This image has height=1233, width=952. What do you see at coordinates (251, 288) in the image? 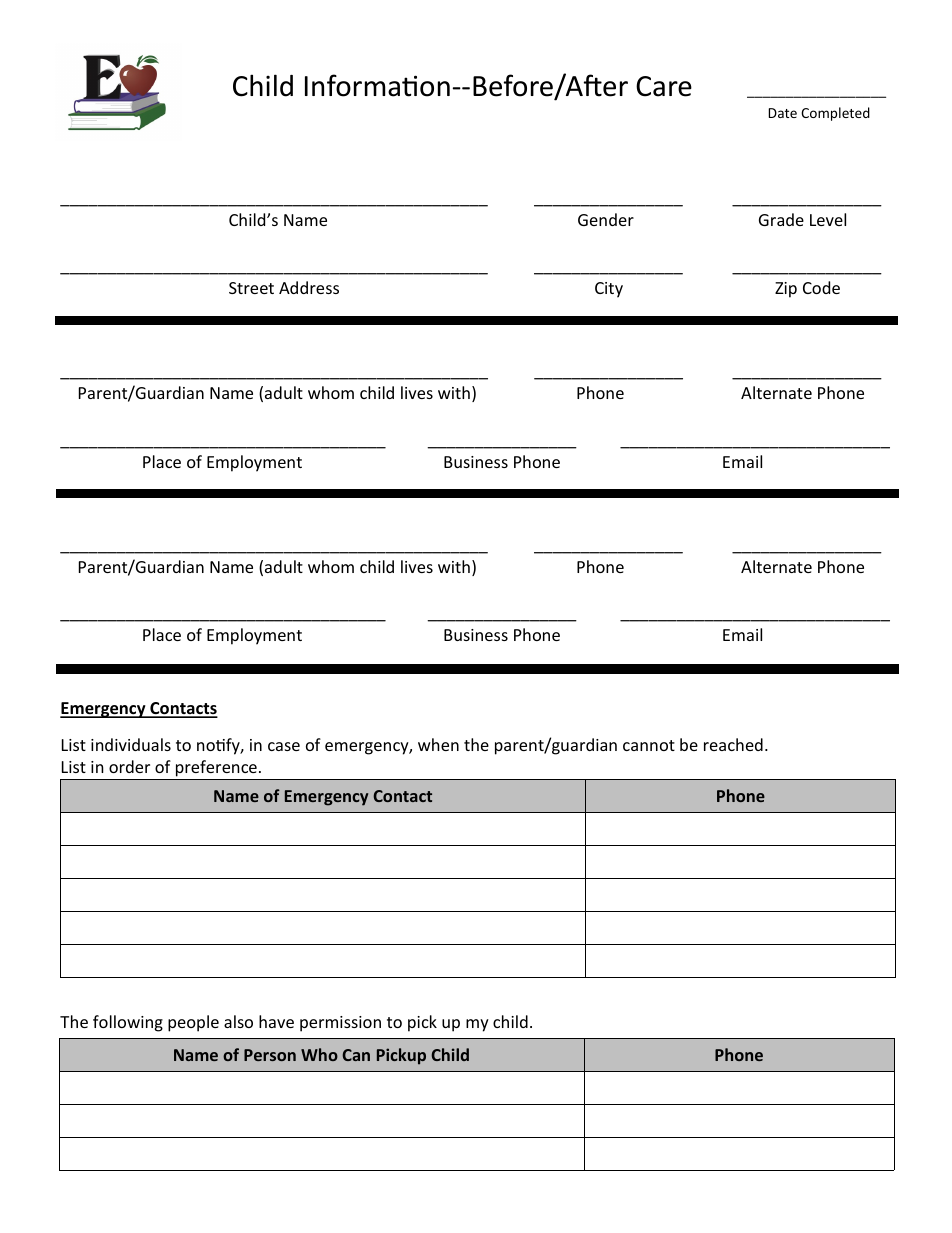
I see `Street` at bounding box center [251, 288].
